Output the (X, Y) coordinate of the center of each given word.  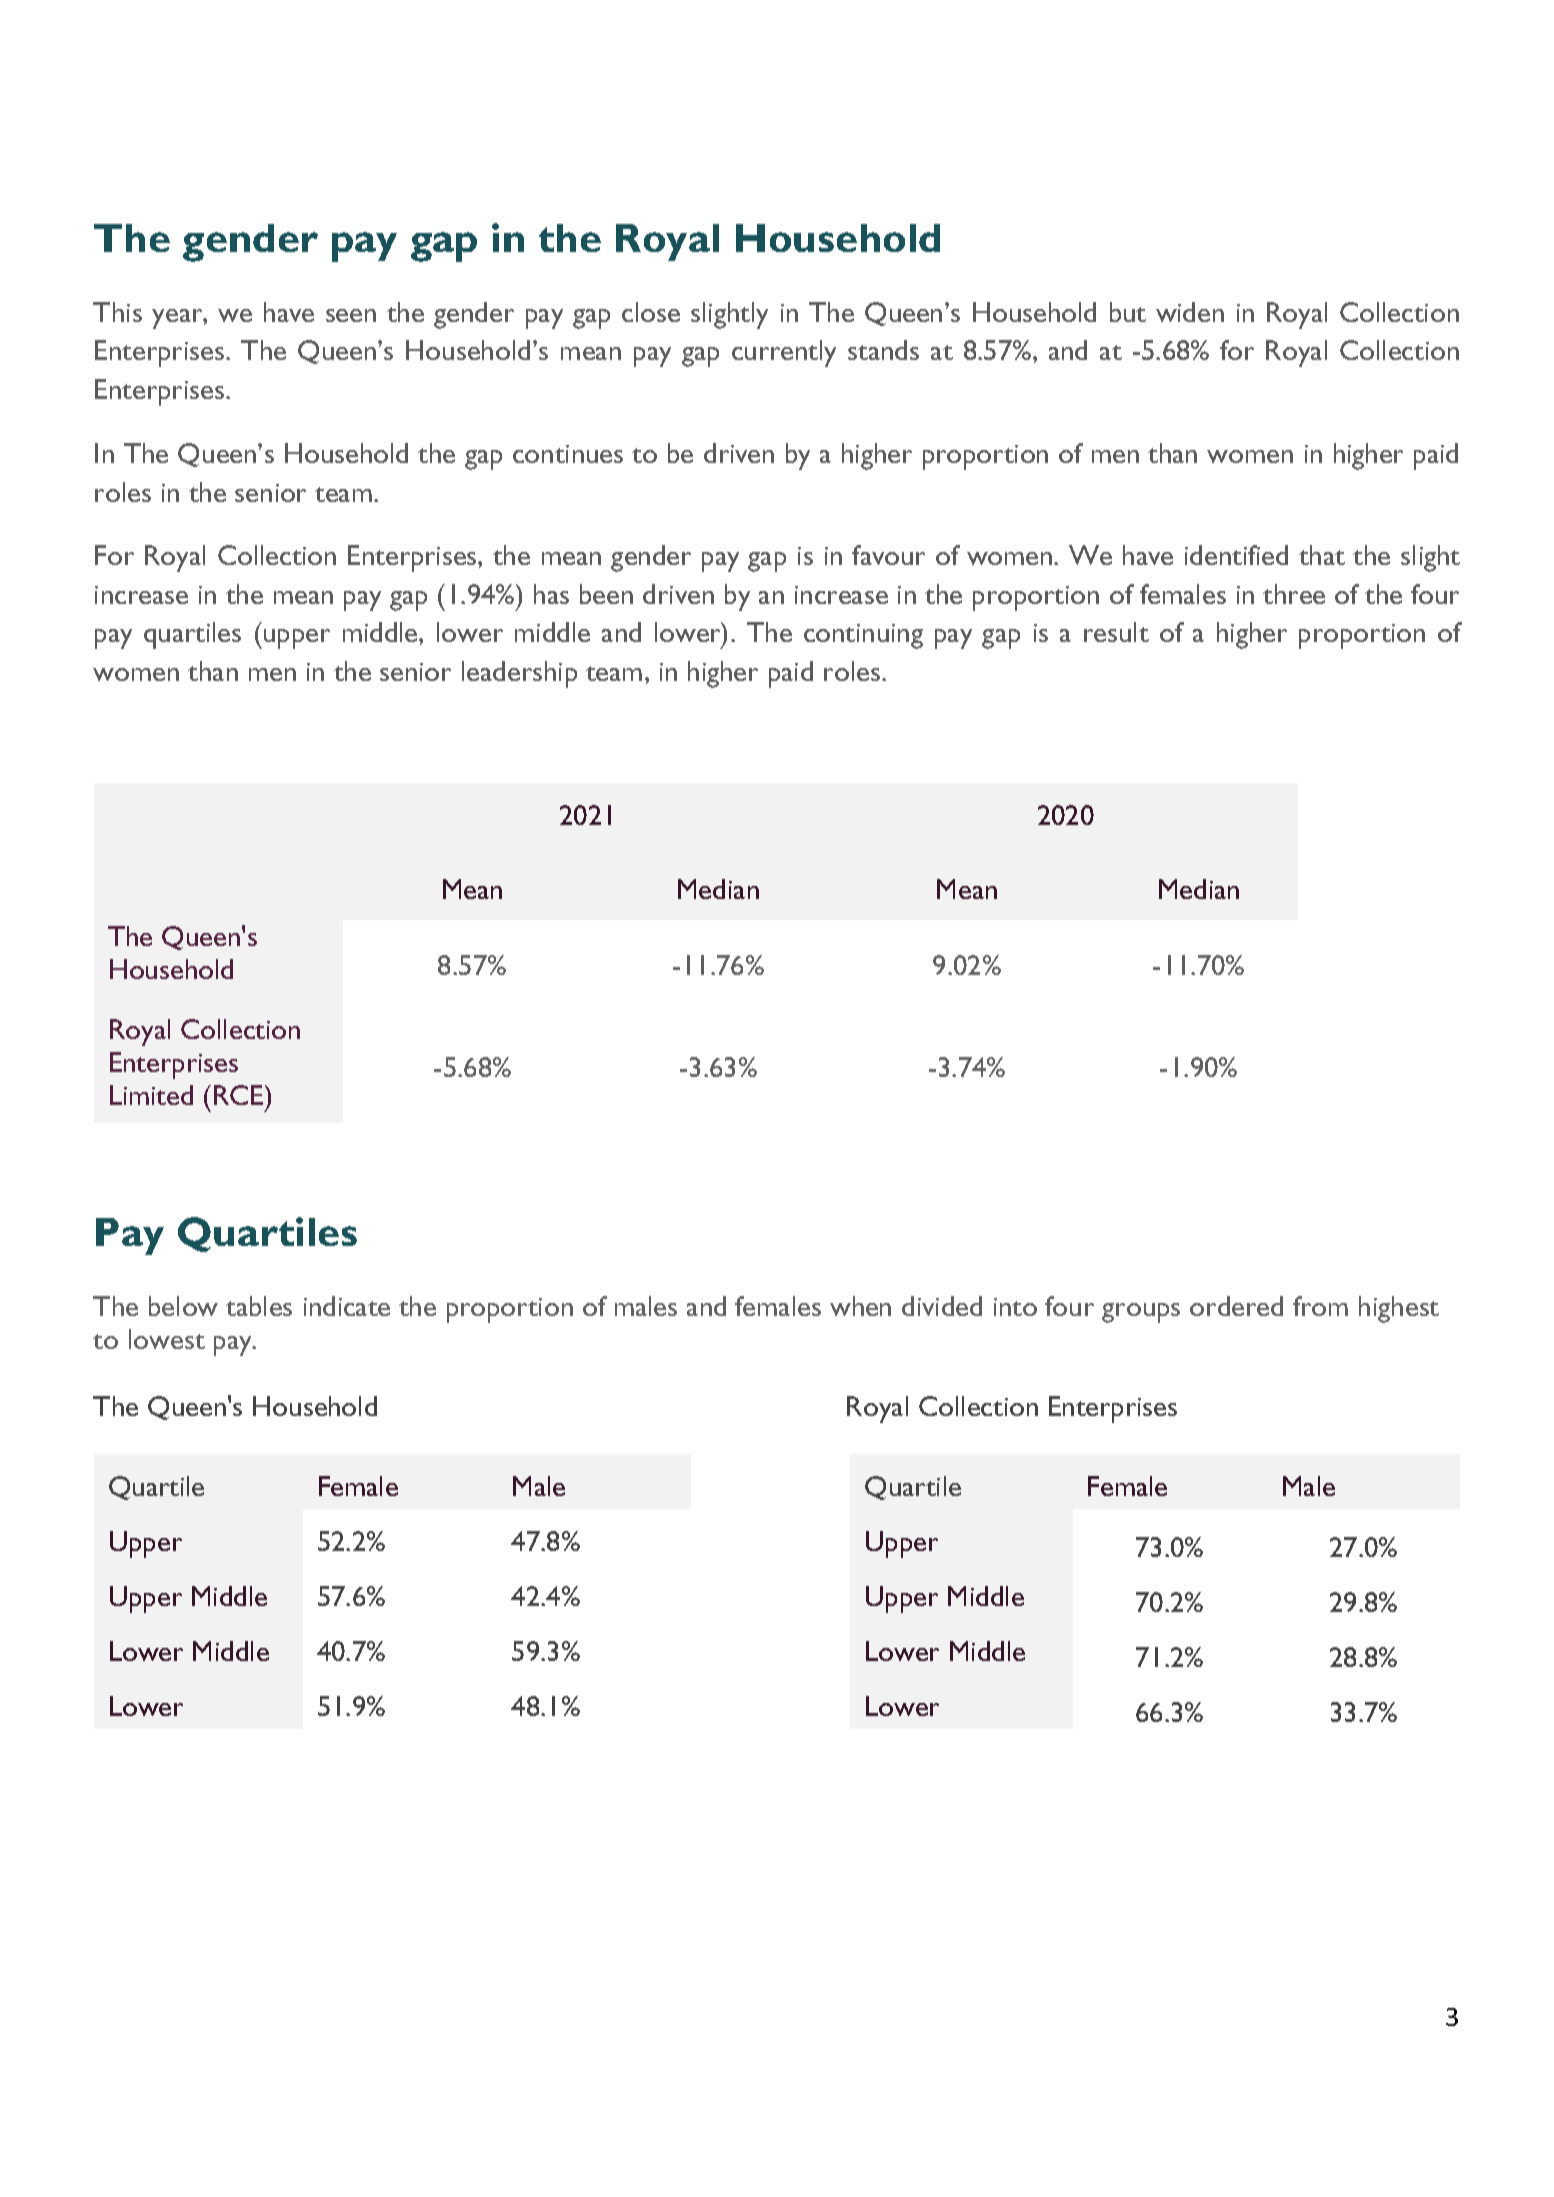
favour (888, 555)
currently (784, 353)
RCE (240, 1095)
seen (351, 315)
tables (259, 1306)
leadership (519, 674)
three (1294, 594)
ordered (1236, 1306)
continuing (863, 636)
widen (1190, 312)
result (1116, 632)
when (860, 1306)
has (551, 594)
